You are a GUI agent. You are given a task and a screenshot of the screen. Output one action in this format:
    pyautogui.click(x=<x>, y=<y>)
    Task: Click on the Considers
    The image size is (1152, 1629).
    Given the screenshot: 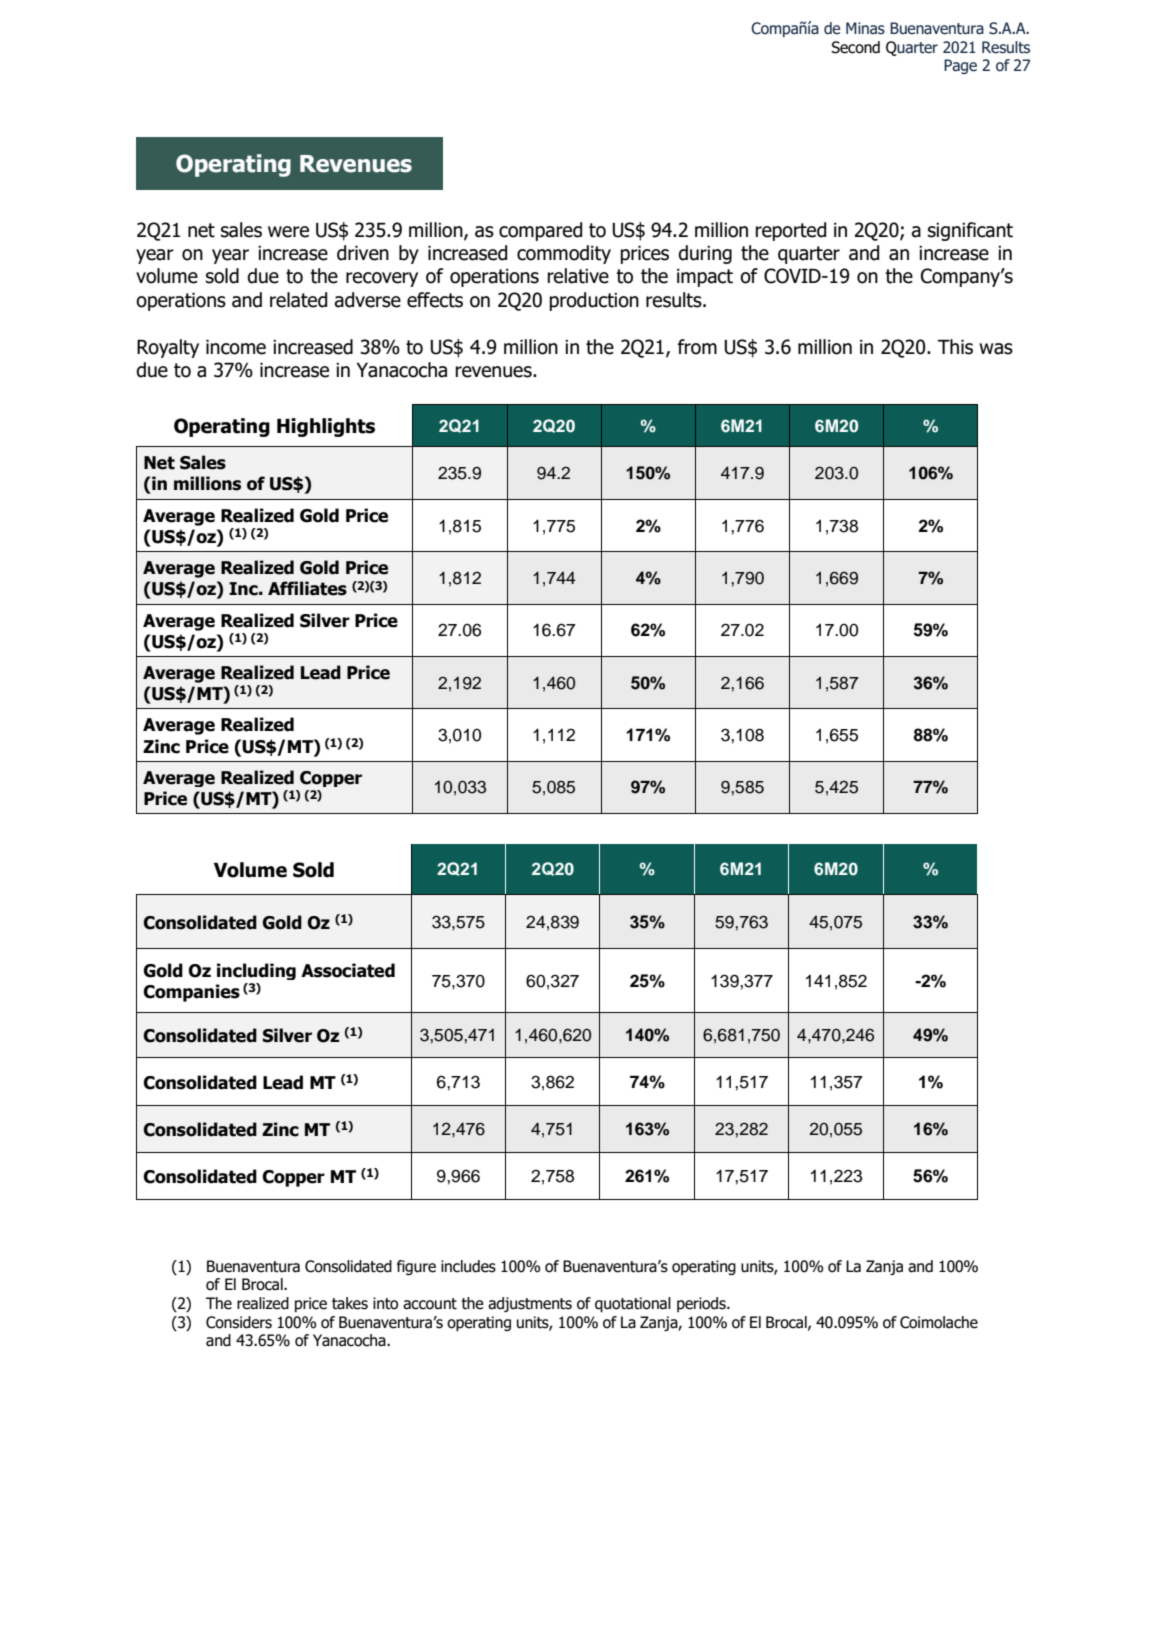 What is the action you would take?
    pyautogui.click(x=239, y=1322)
